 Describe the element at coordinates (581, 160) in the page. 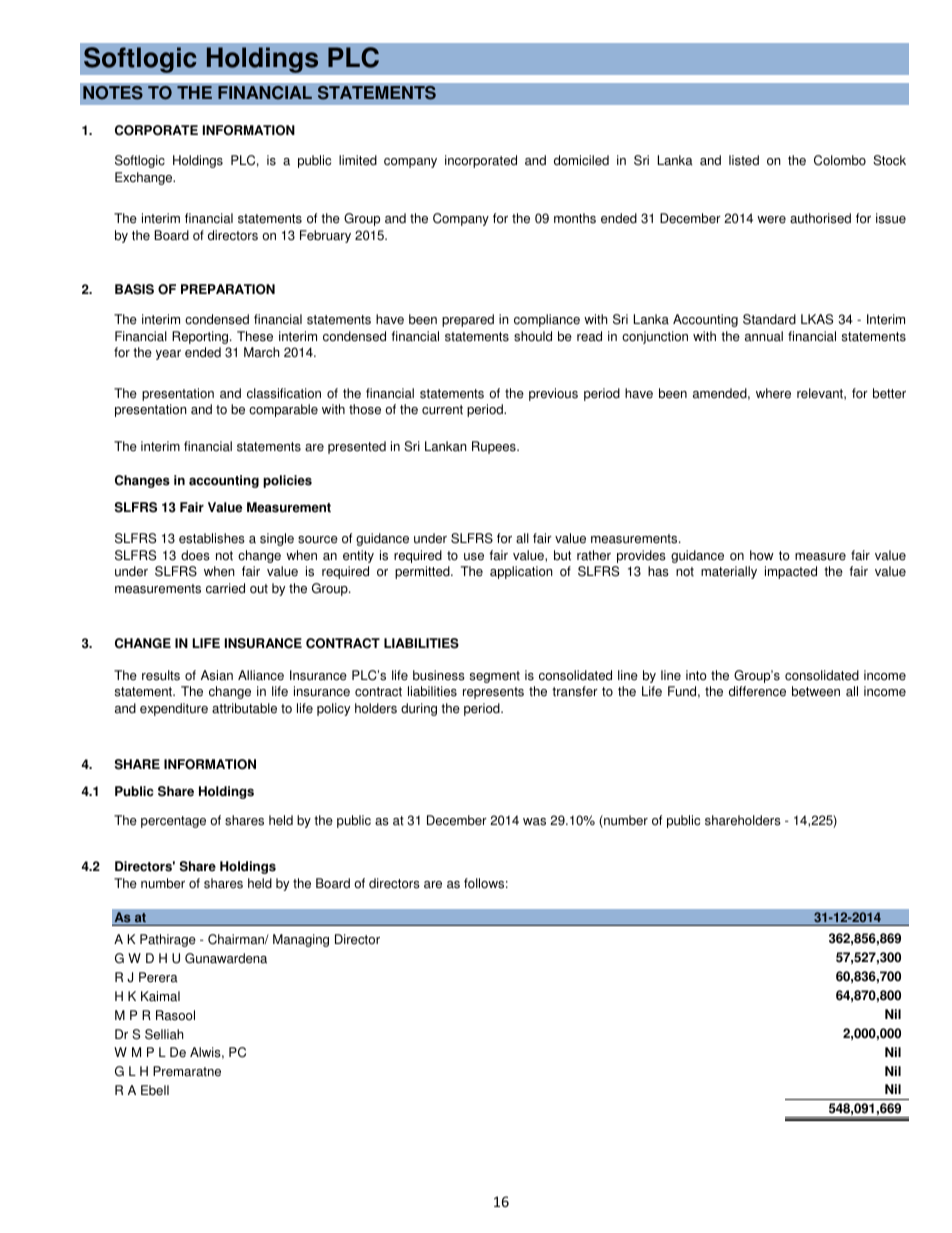

I see `domiciled` at that location.
